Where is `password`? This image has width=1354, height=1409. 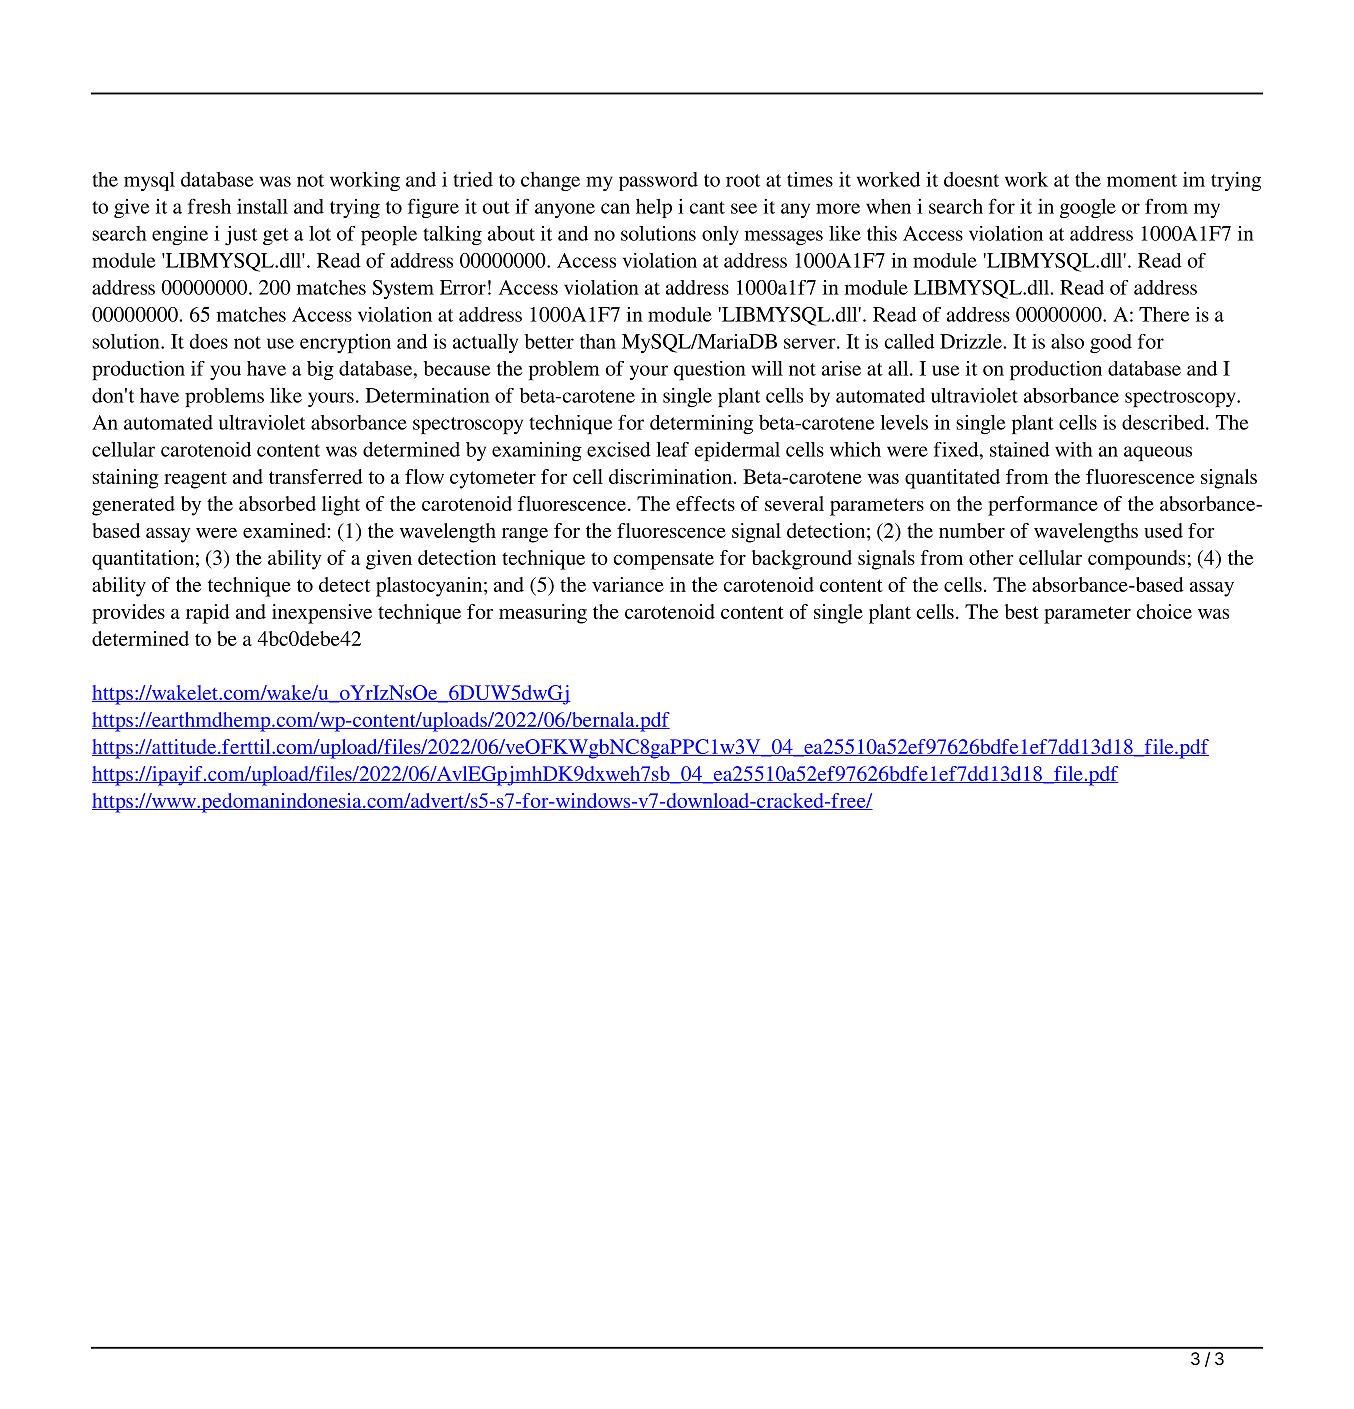
password is located at coordinates (658, 181).
